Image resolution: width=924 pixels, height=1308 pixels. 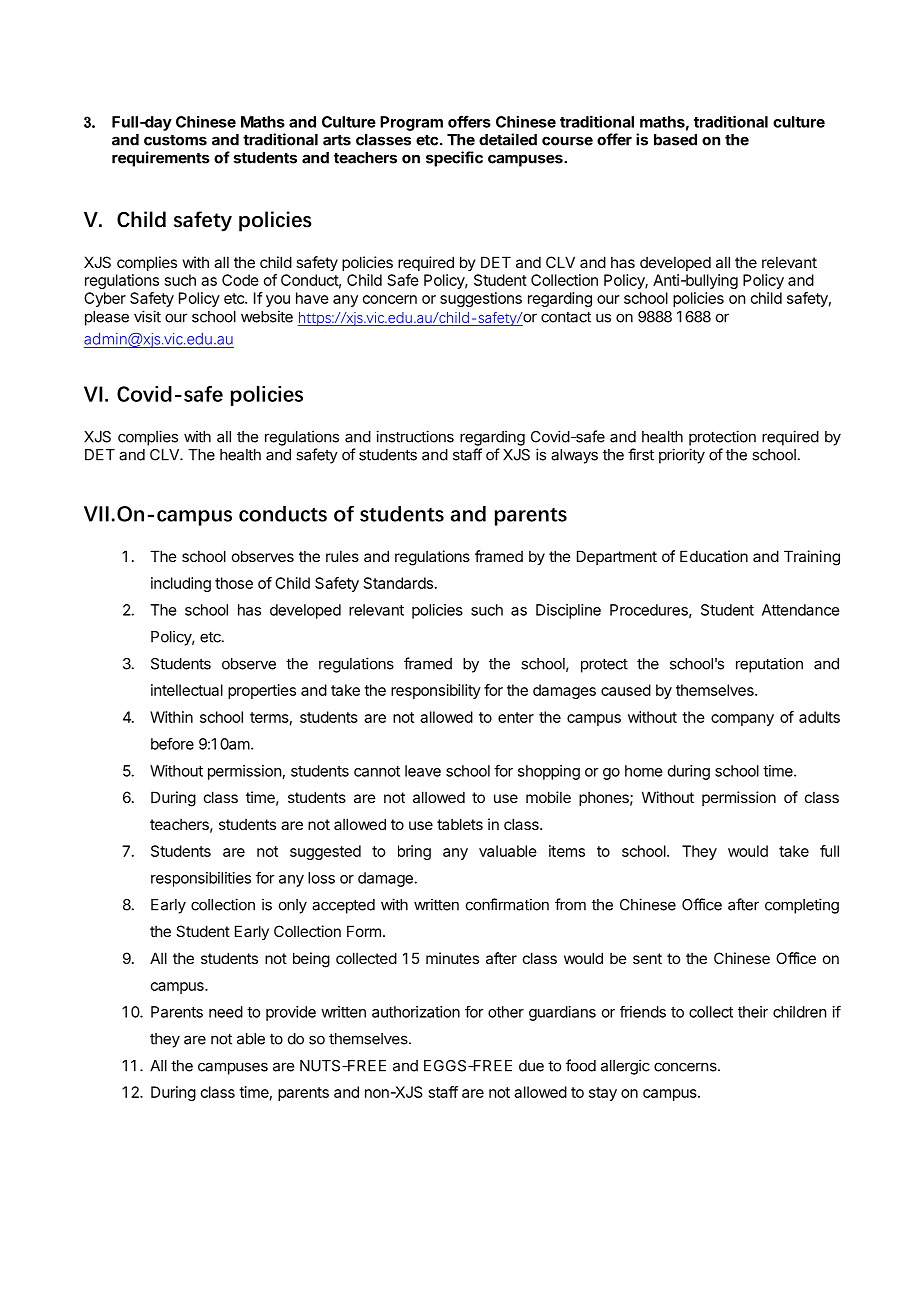 What do you see at coordinates (675, 140) in the screenshot?
I see `based` at bounding box center [675, 140].
